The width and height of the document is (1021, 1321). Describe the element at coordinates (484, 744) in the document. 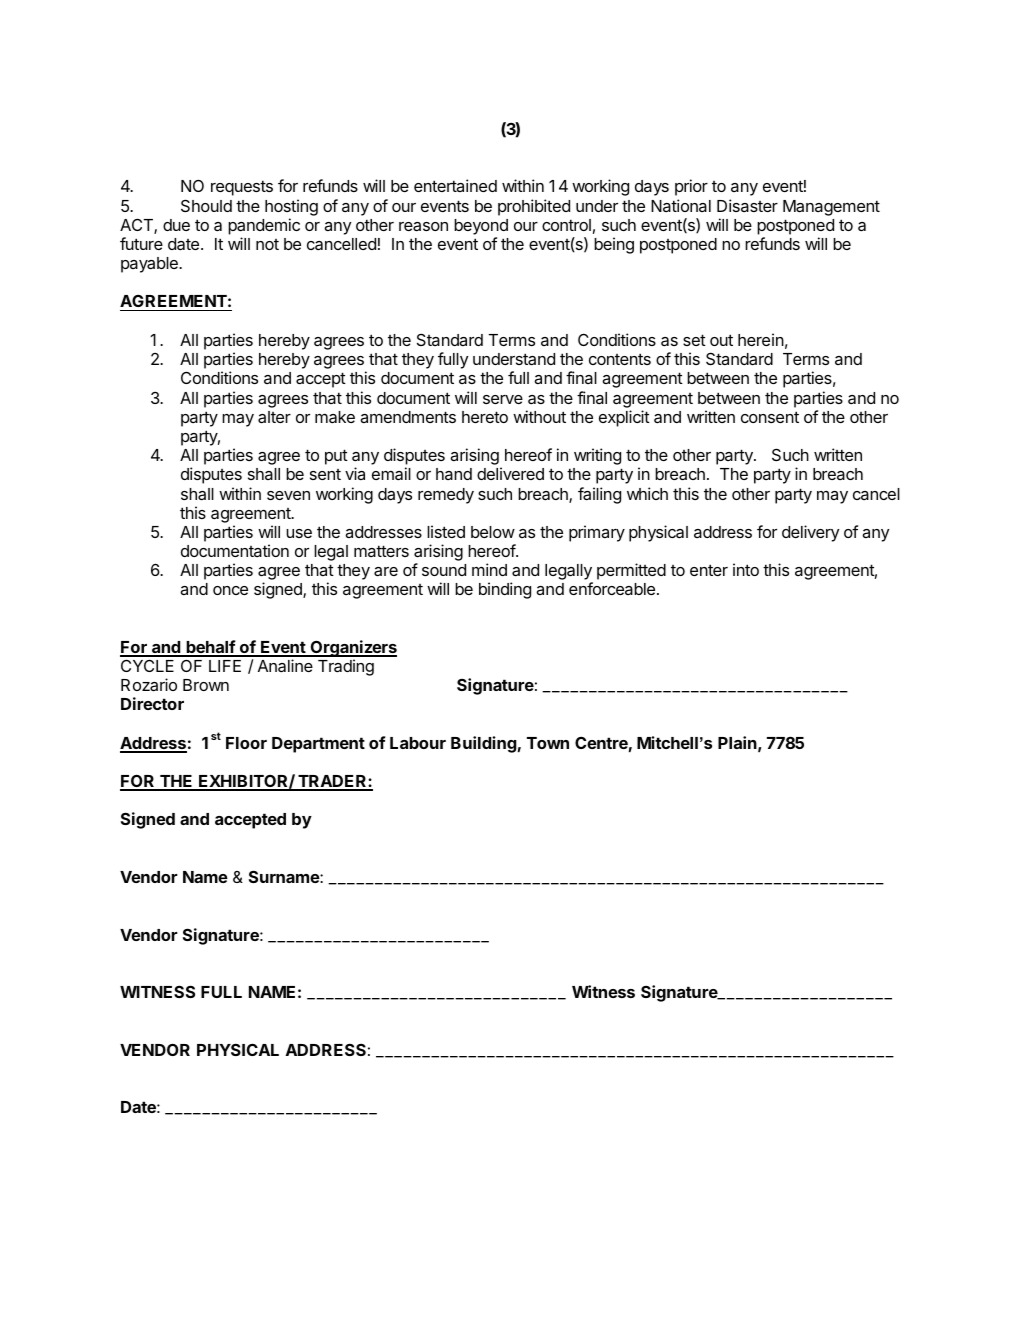

I see `Building` at that location.
